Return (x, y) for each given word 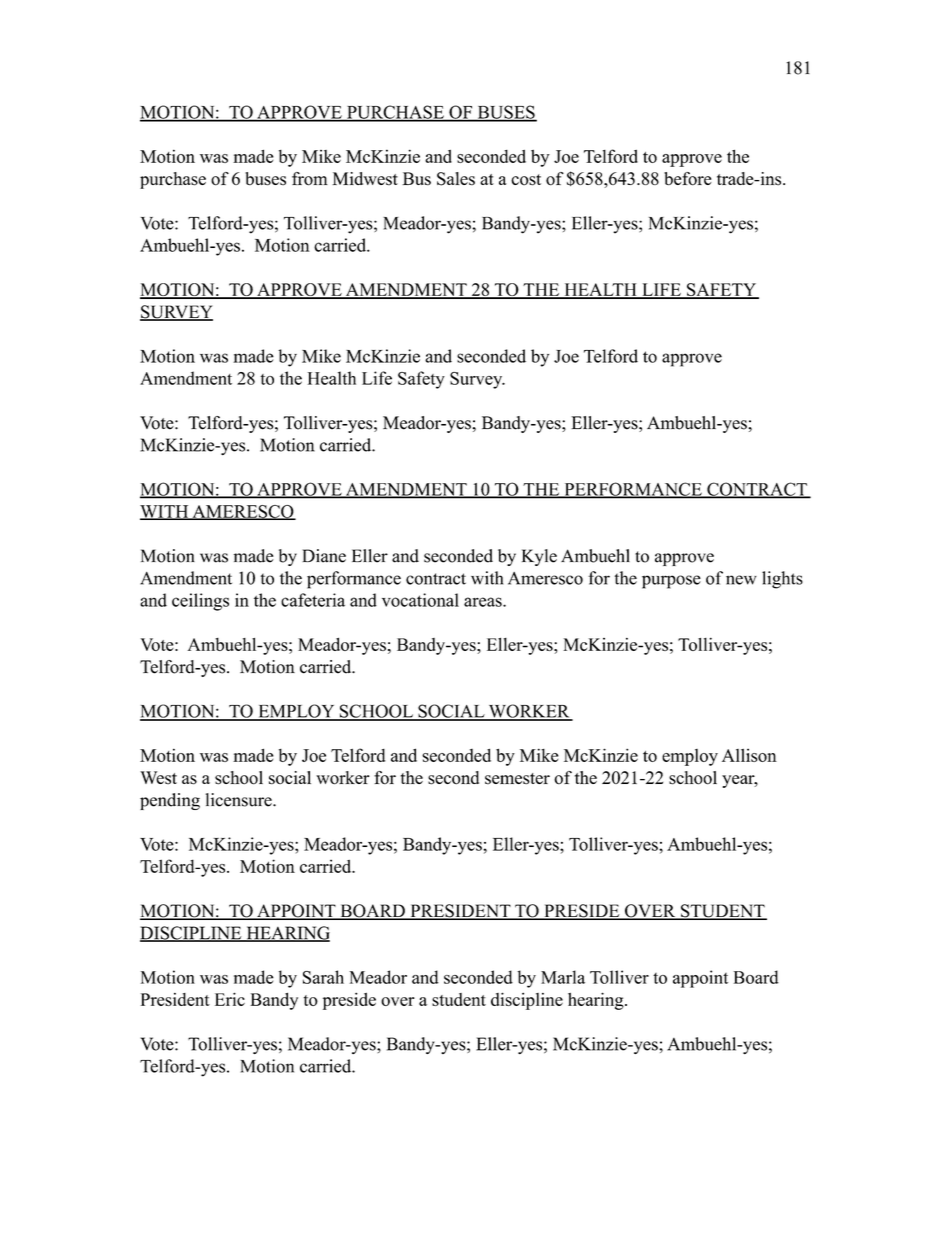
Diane (324, 556)
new (741, 580)
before (688, 179)
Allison (749, 755)
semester (517, 779)
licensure (240, 800)
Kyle (539, 557)
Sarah (323, 977)
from (310, 179)
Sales (456, 179)
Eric (230, 999)
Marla (563, 977)
